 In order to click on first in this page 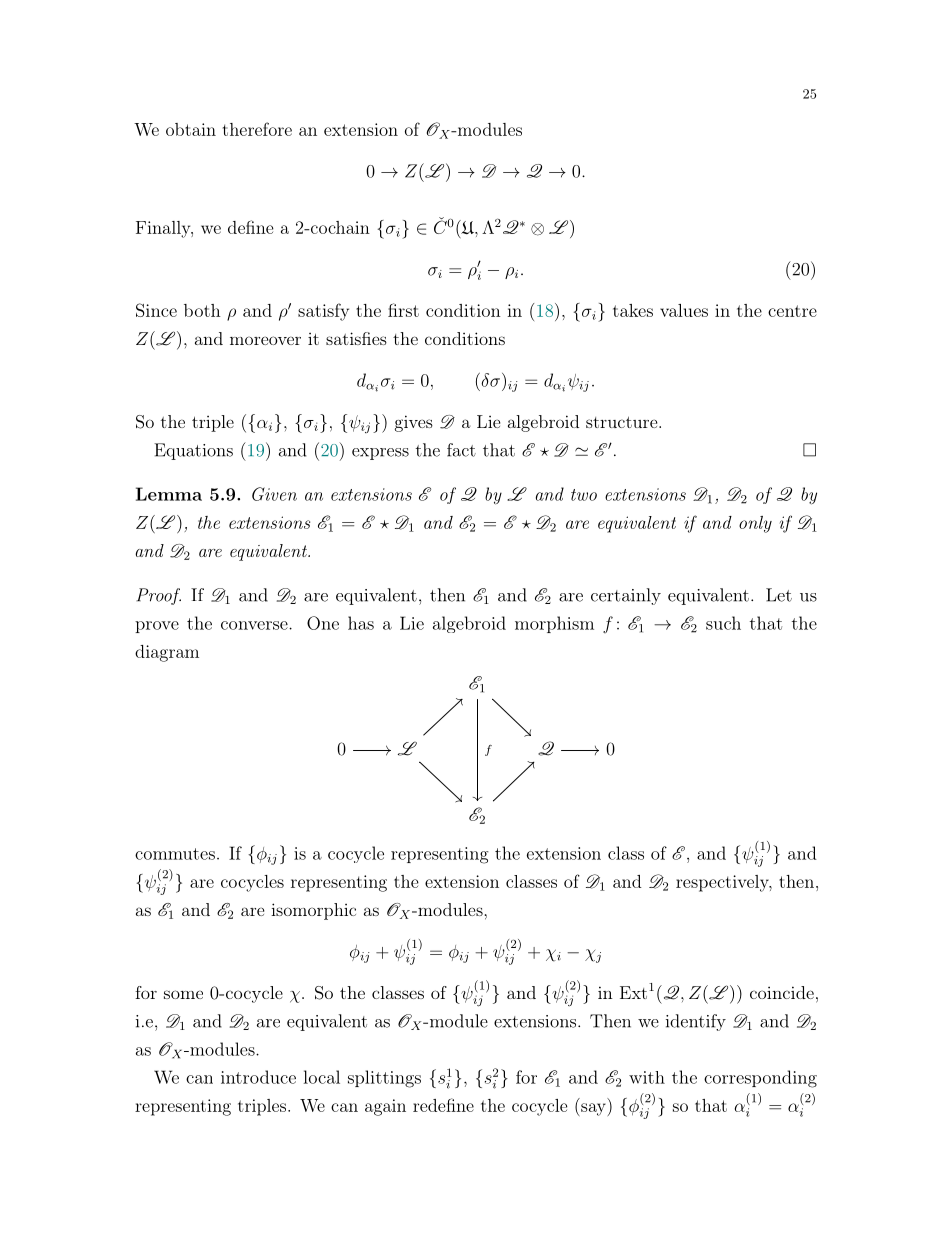, I will do `click(403, 310)`.
